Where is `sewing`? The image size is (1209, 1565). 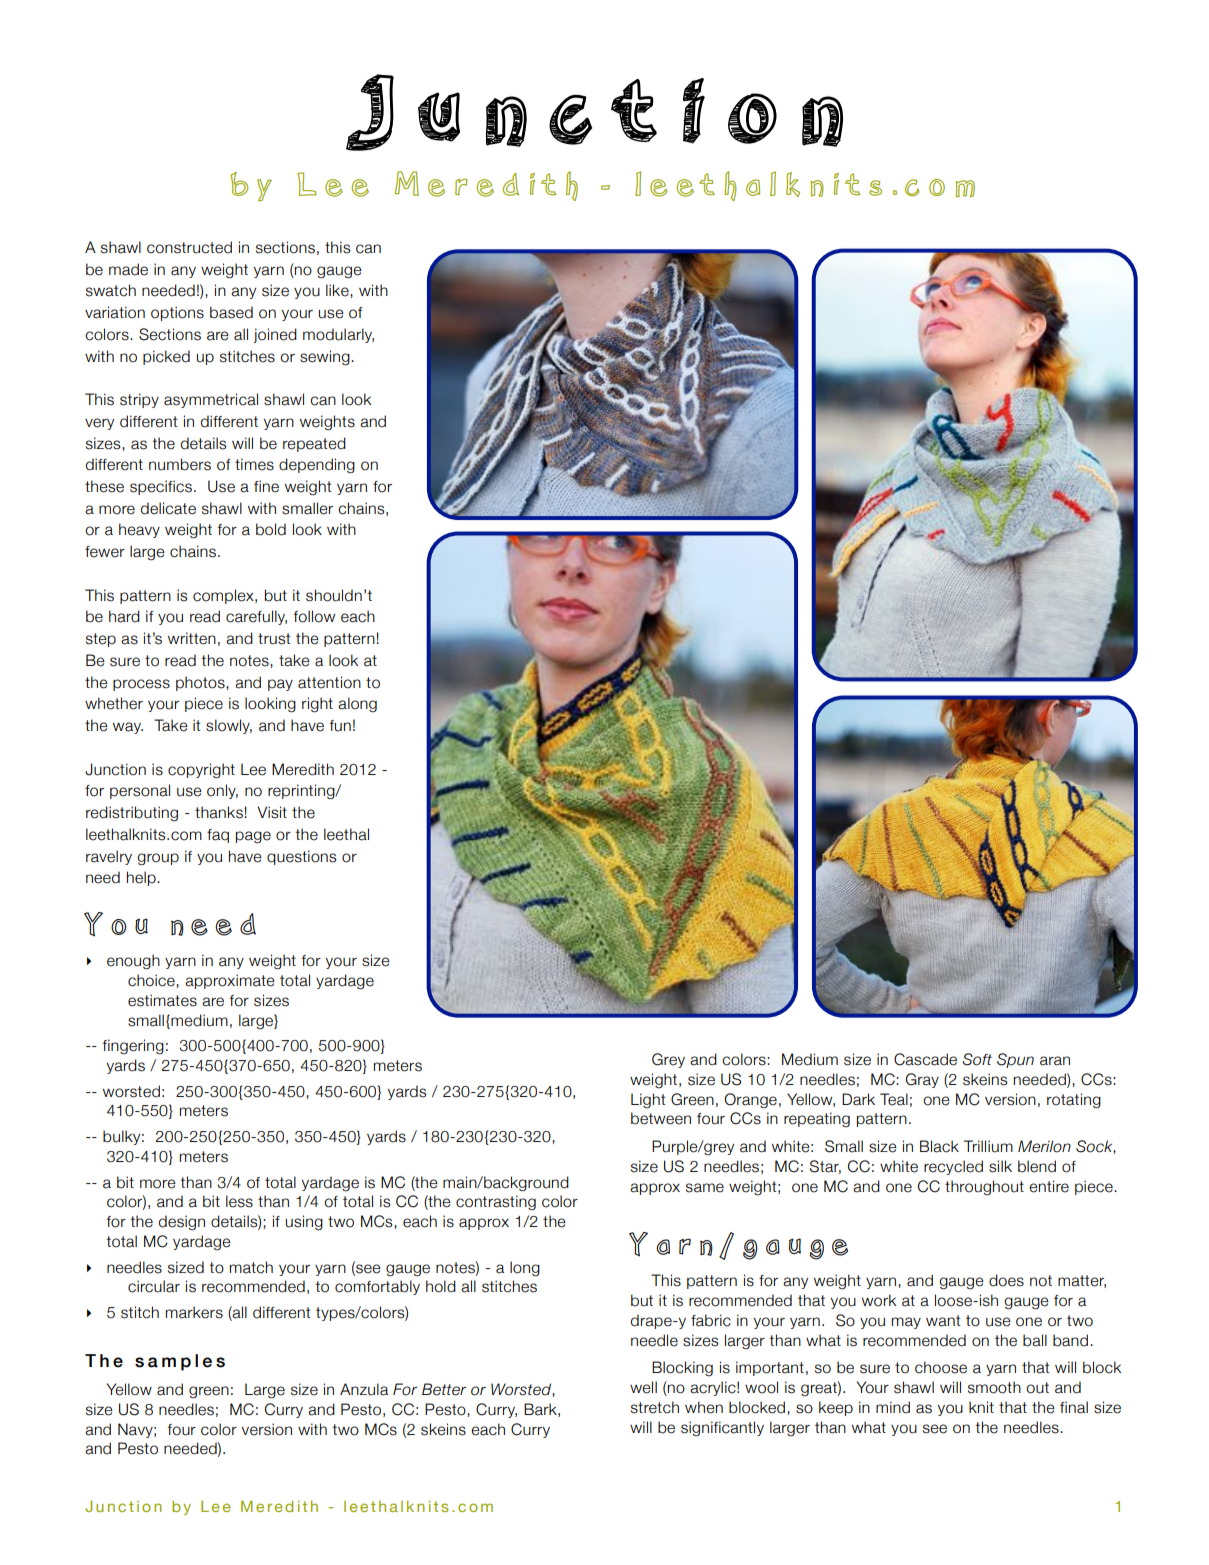
sewing is located at coordinates (326, 358).
